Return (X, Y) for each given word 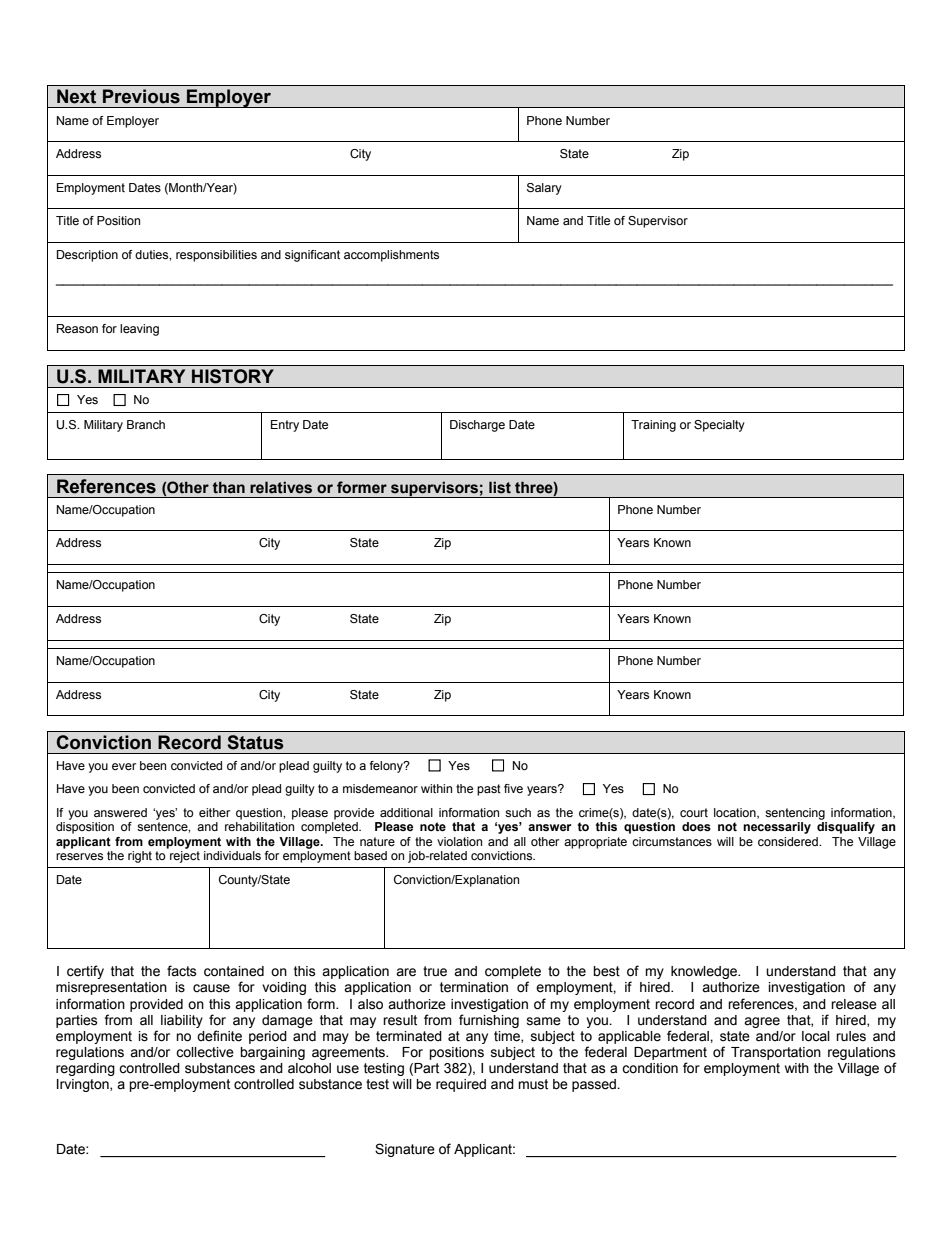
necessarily (777, 828)
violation (459, 841)
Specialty (719, 426)
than (229, 487)
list (500, 487)
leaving (139, 330)
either (214, 812)
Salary (544, 189)
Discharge (477, 426)
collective (205, 1052)
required (461, 1085)
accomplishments (391, 256)
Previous (141, 96)
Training (653, 426)
